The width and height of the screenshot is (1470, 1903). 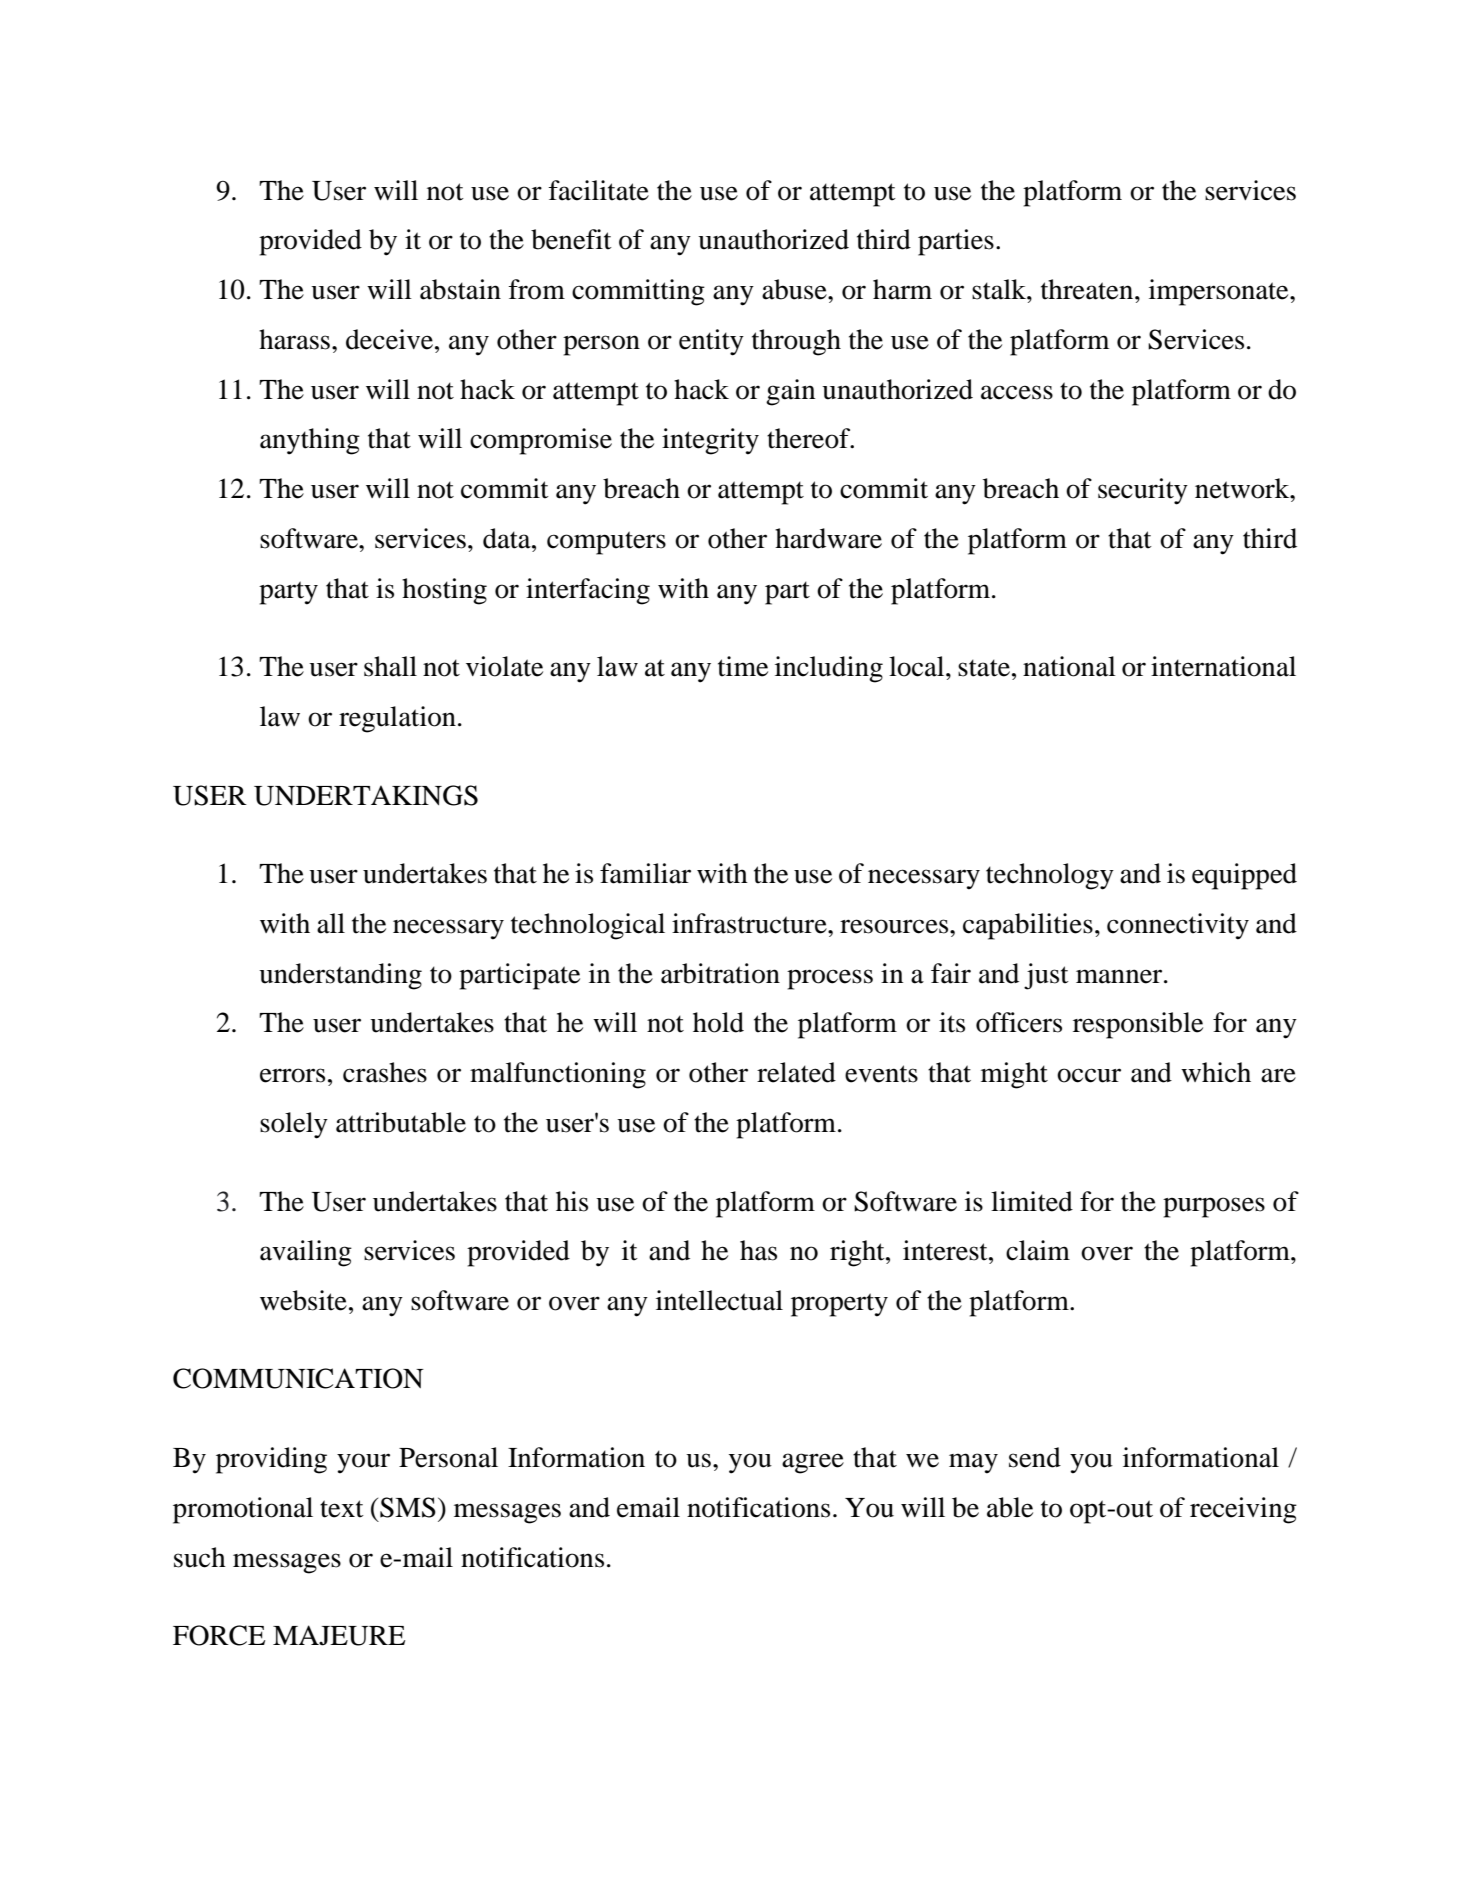 What do you see at coordinates (339, 1635) in the screenshot?
I see `MAJEURE` at bounding box center [339, 1635].
